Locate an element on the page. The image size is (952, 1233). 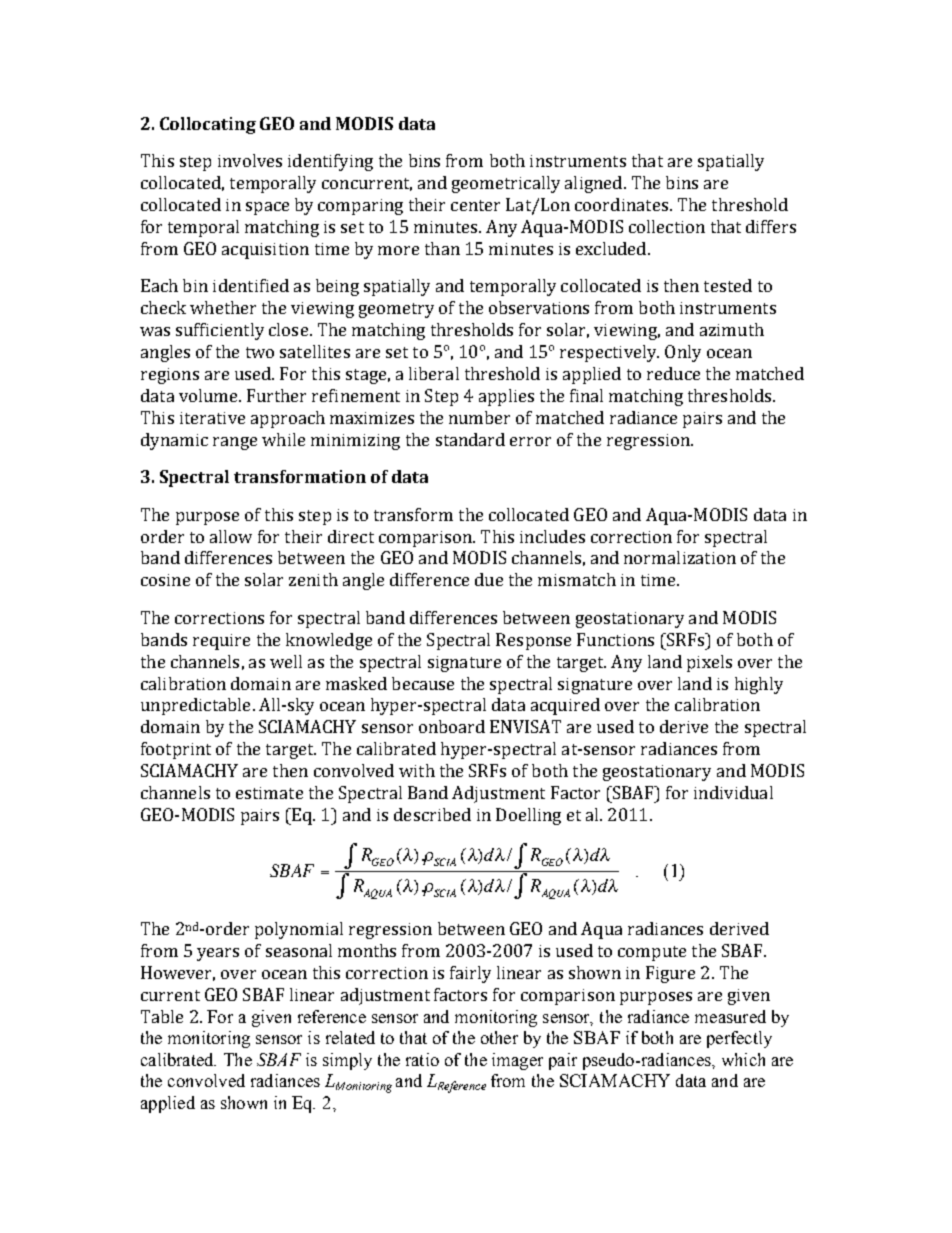
related is located at coordinates (350, 1037).
